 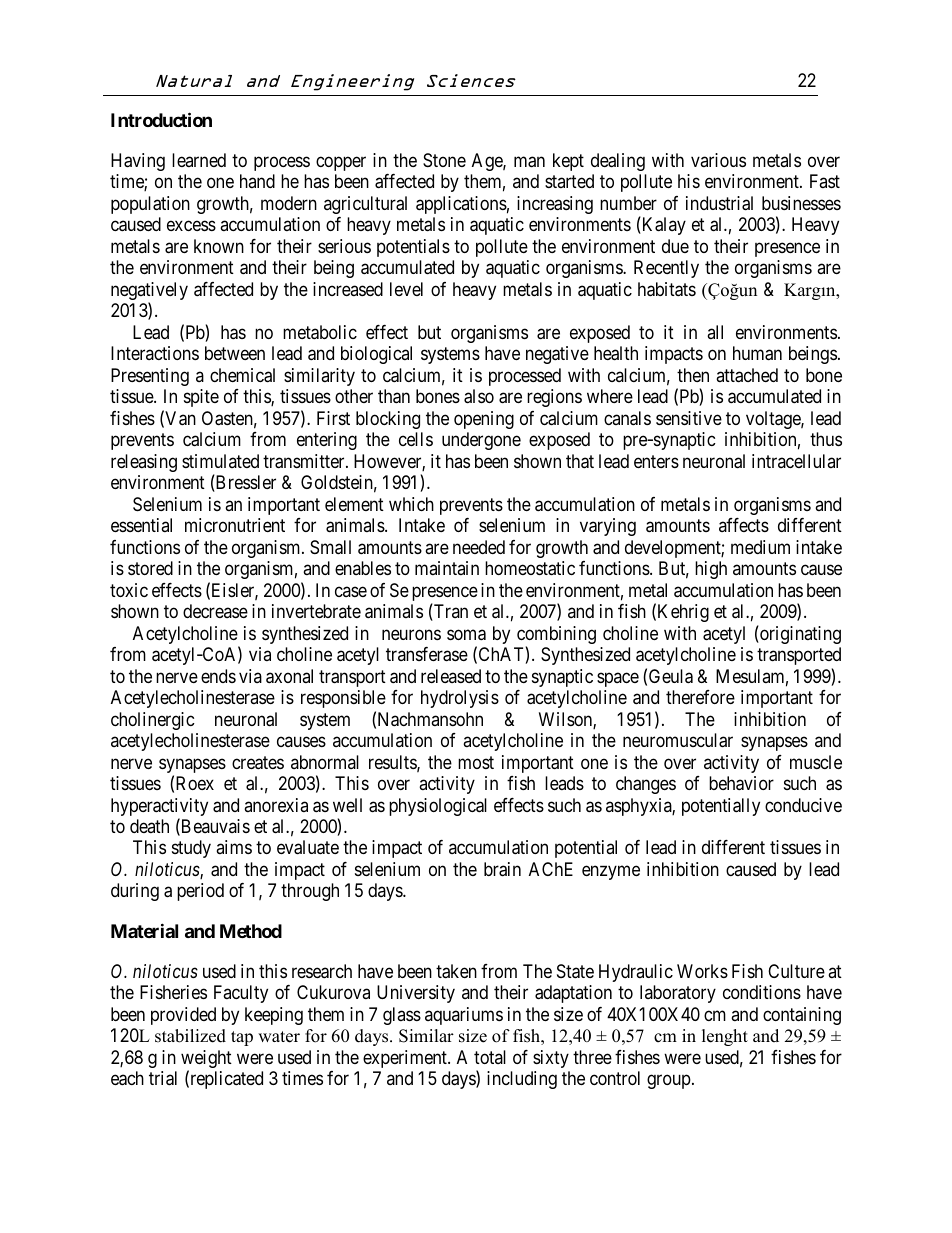 I want to click on creates, so click(x=258, y=763).
